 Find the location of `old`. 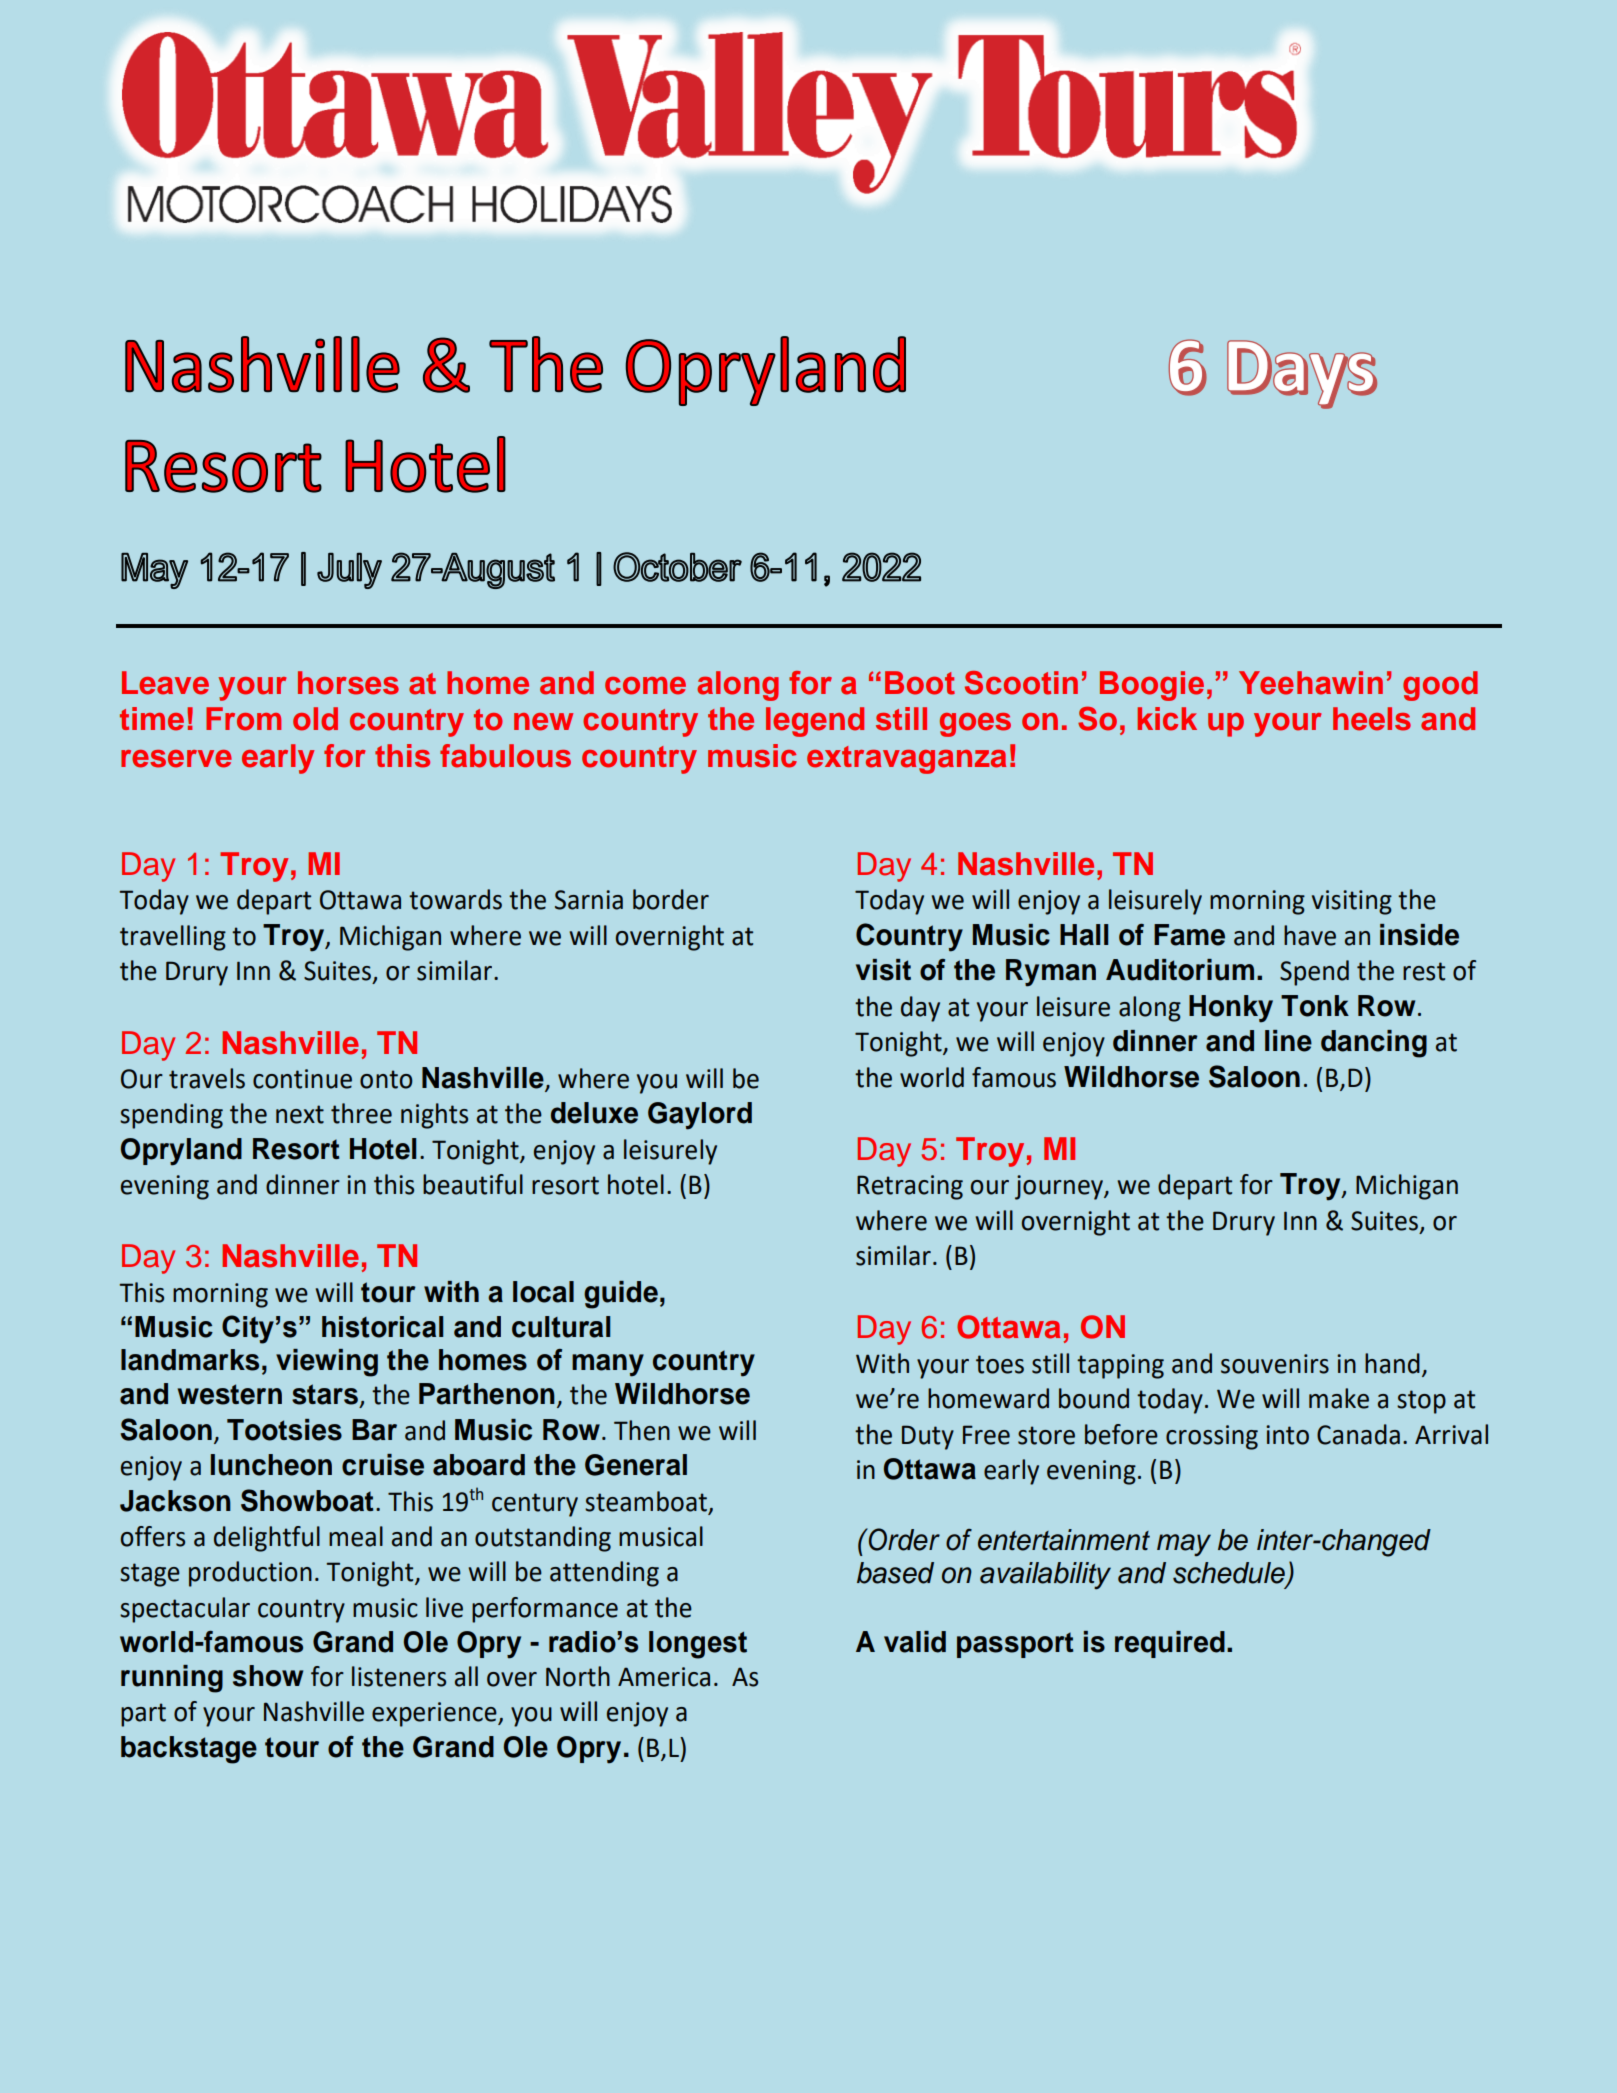

old is located at coordinates (315, 719).
